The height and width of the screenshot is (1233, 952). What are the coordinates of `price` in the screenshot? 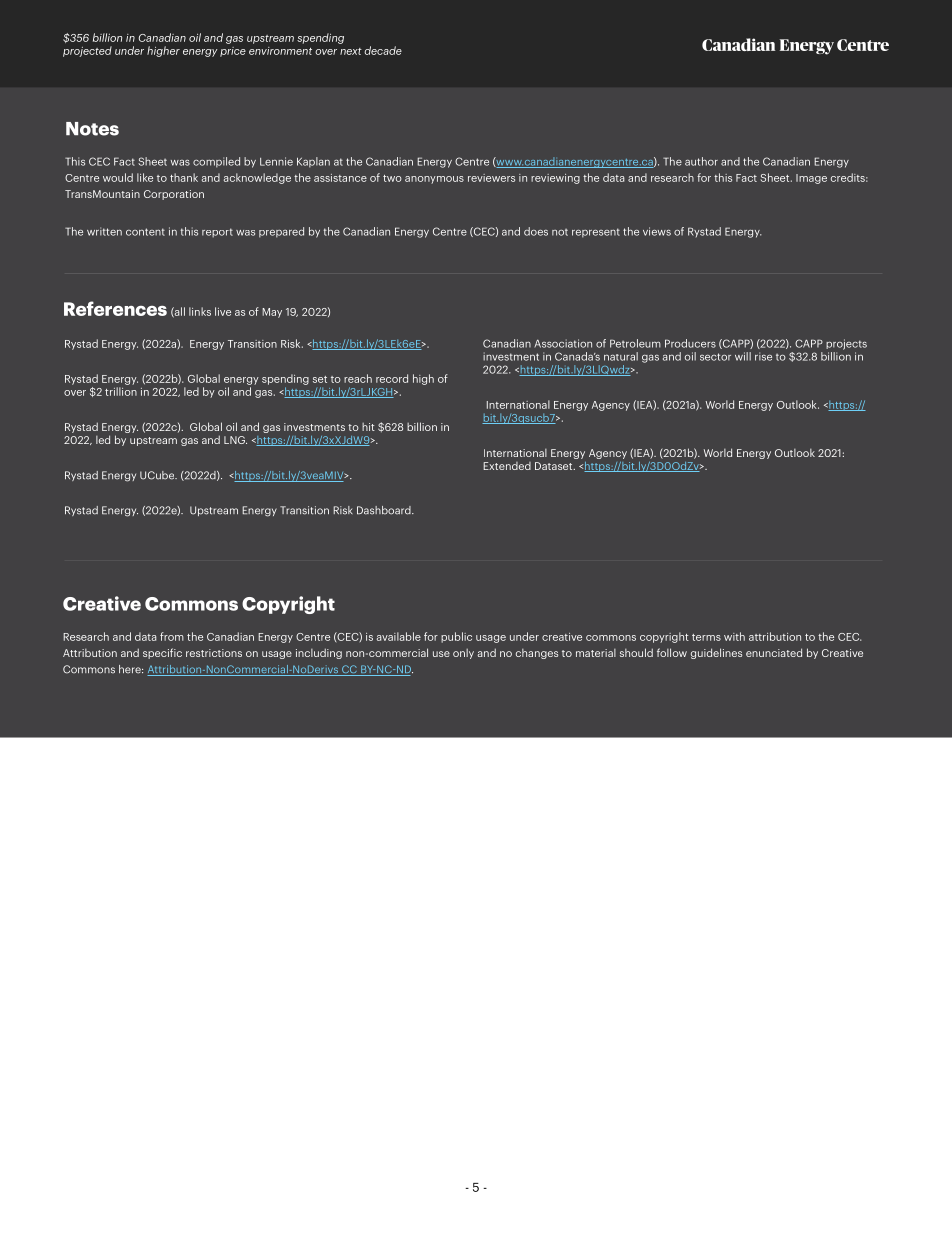 It's located at (233, 52).
